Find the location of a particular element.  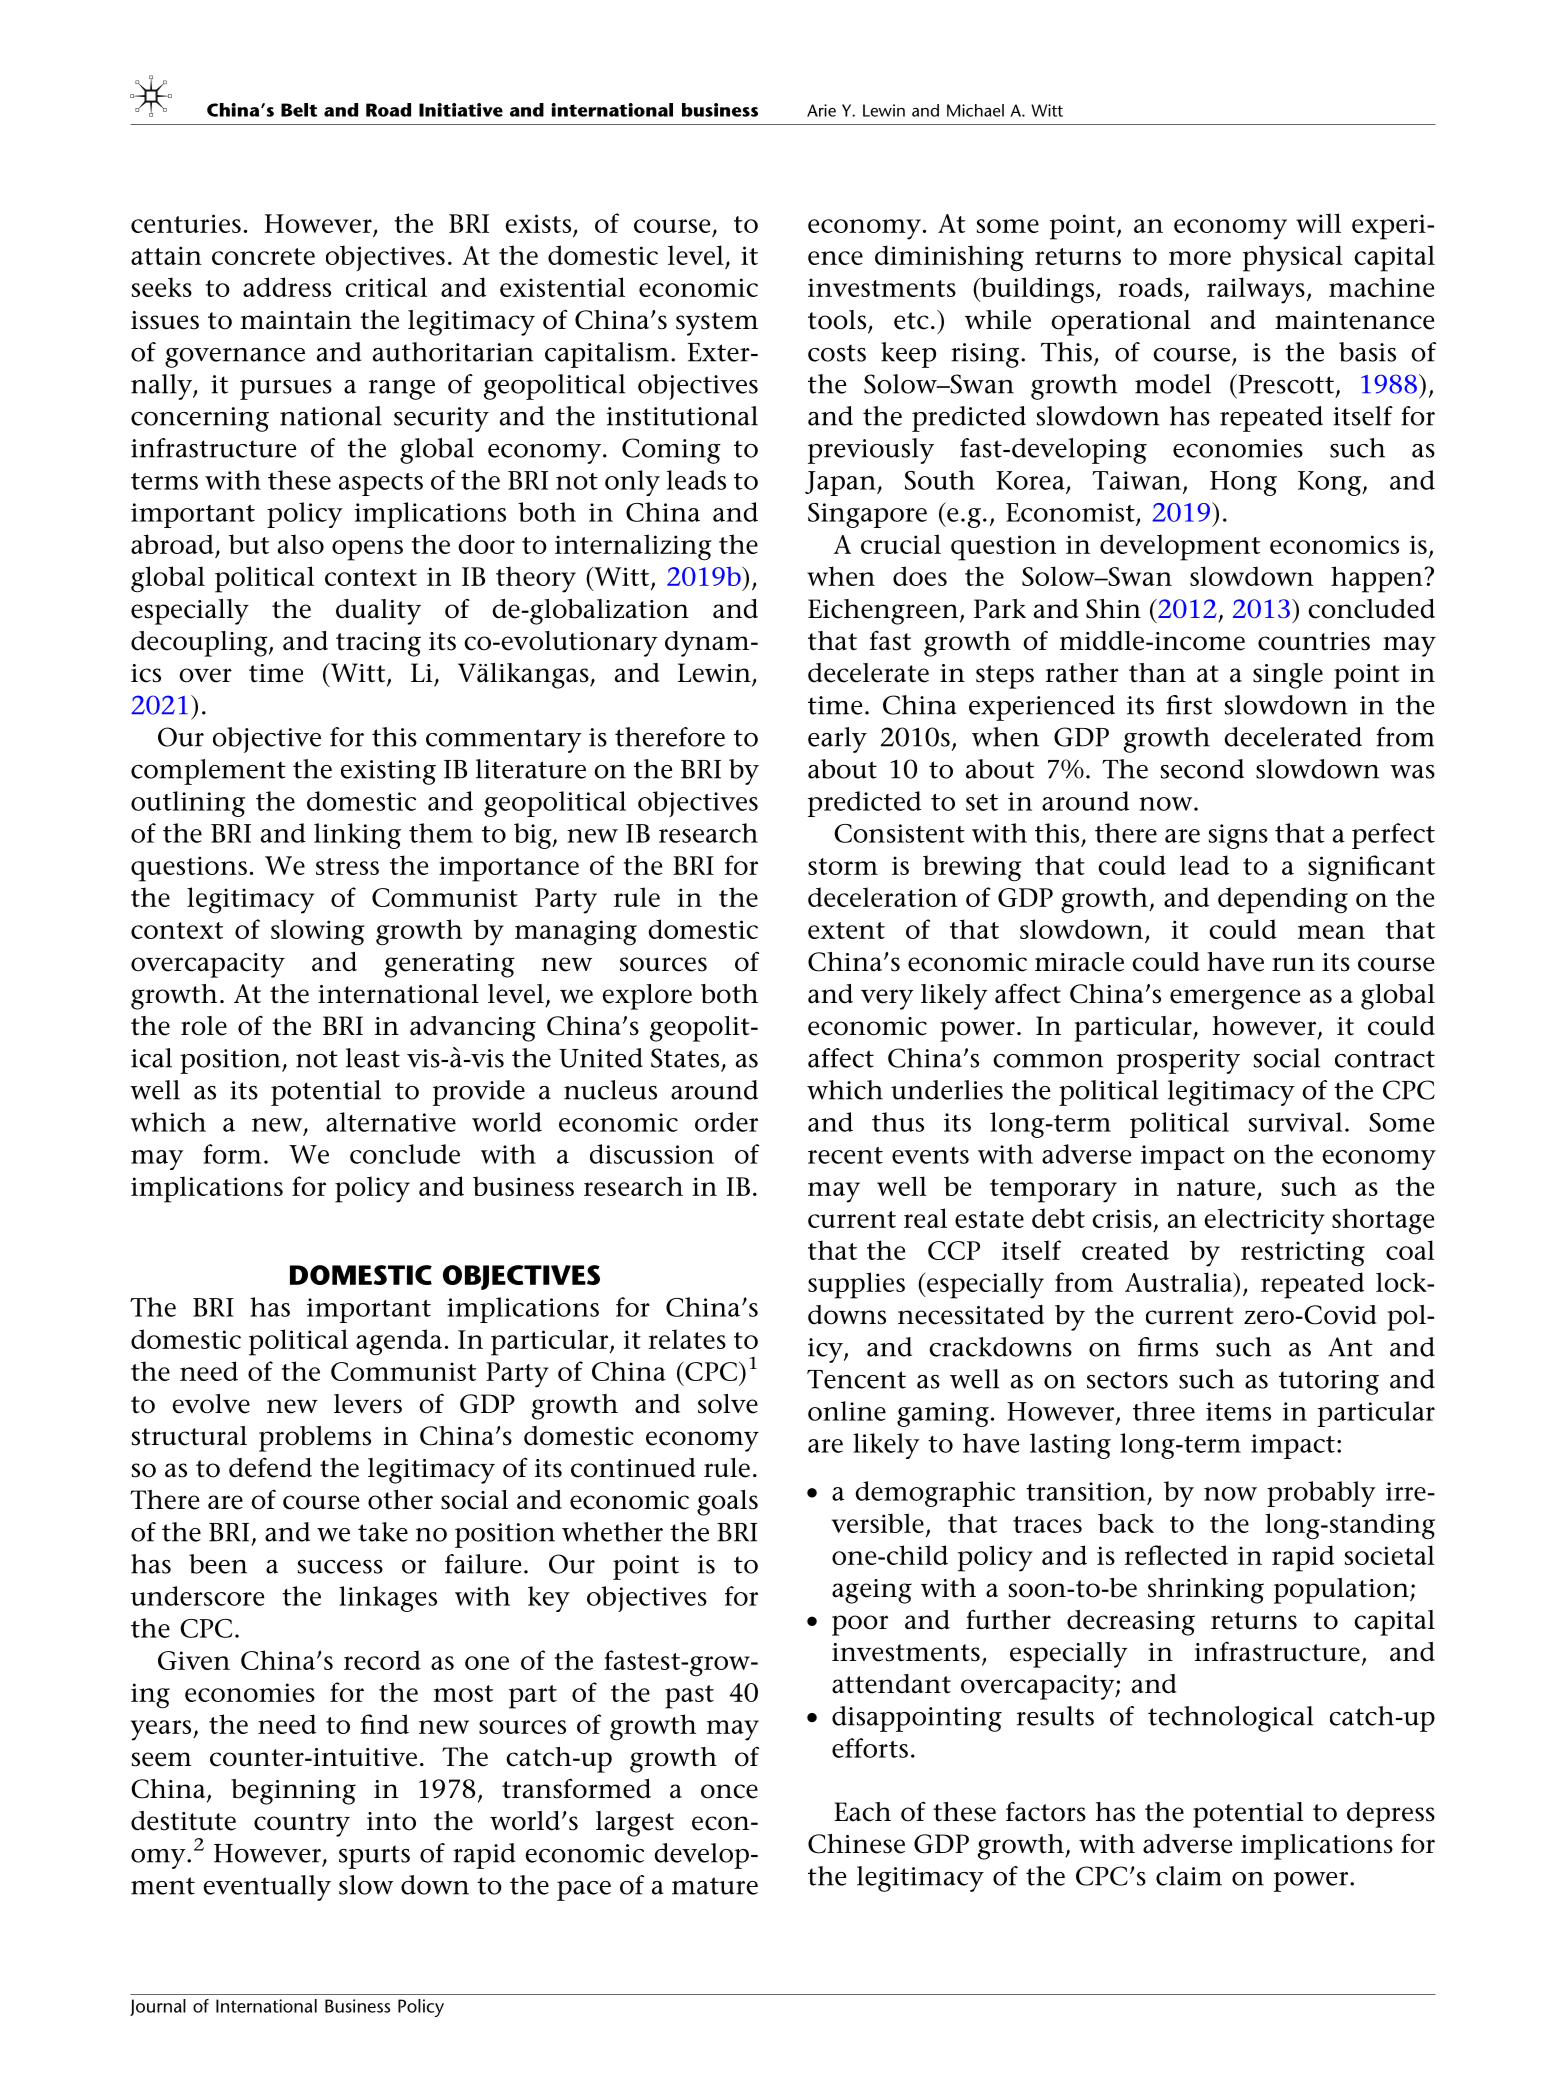

prosperity is located at coordinates (1178, 1061).
